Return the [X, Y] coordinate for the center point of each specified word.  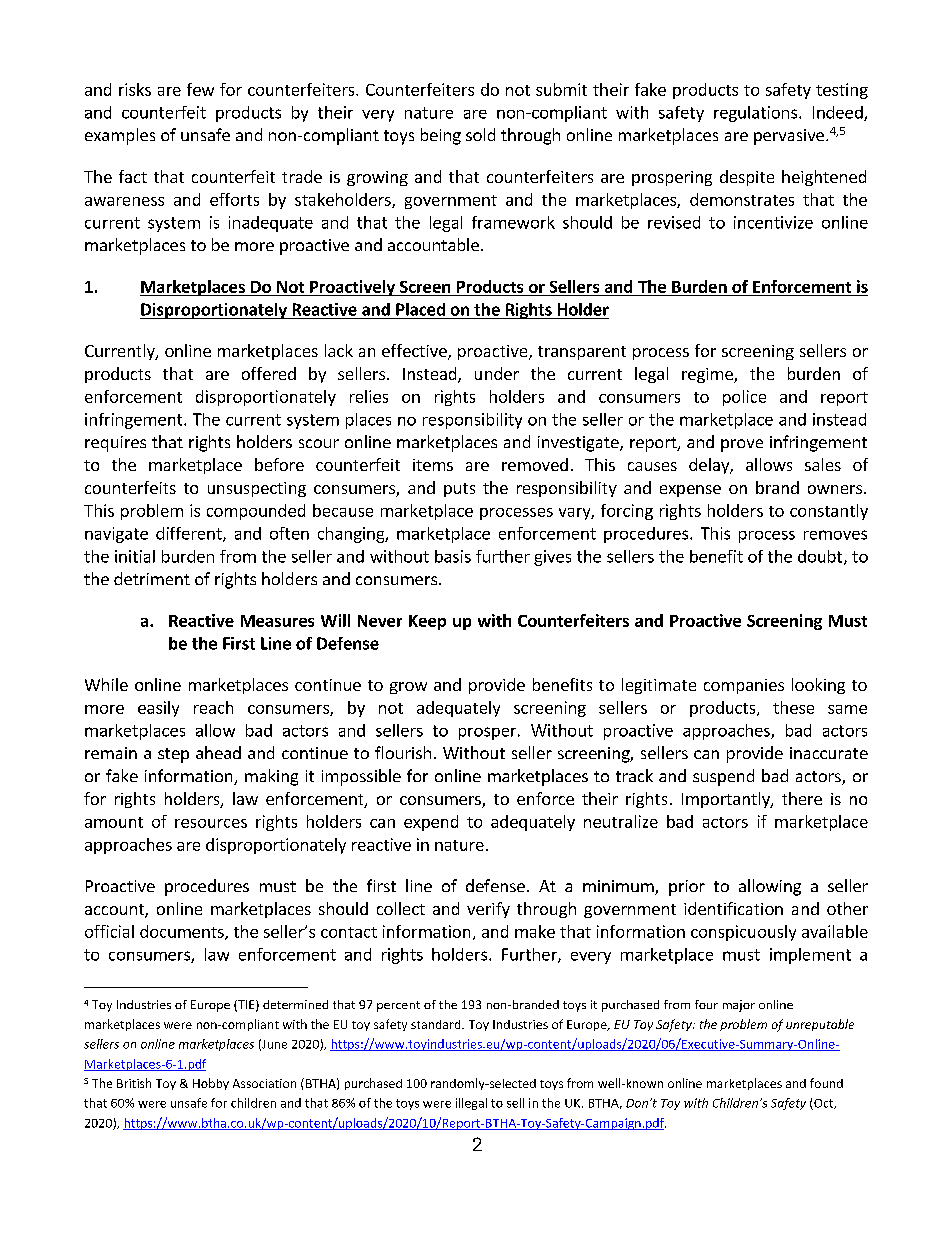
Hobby [211, 1084]
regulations [755, 114]
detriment [152, 578]
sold [480, 134]
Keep [427, 622]
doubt [820, 556]
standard [437, 1024]
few [200, 89]
